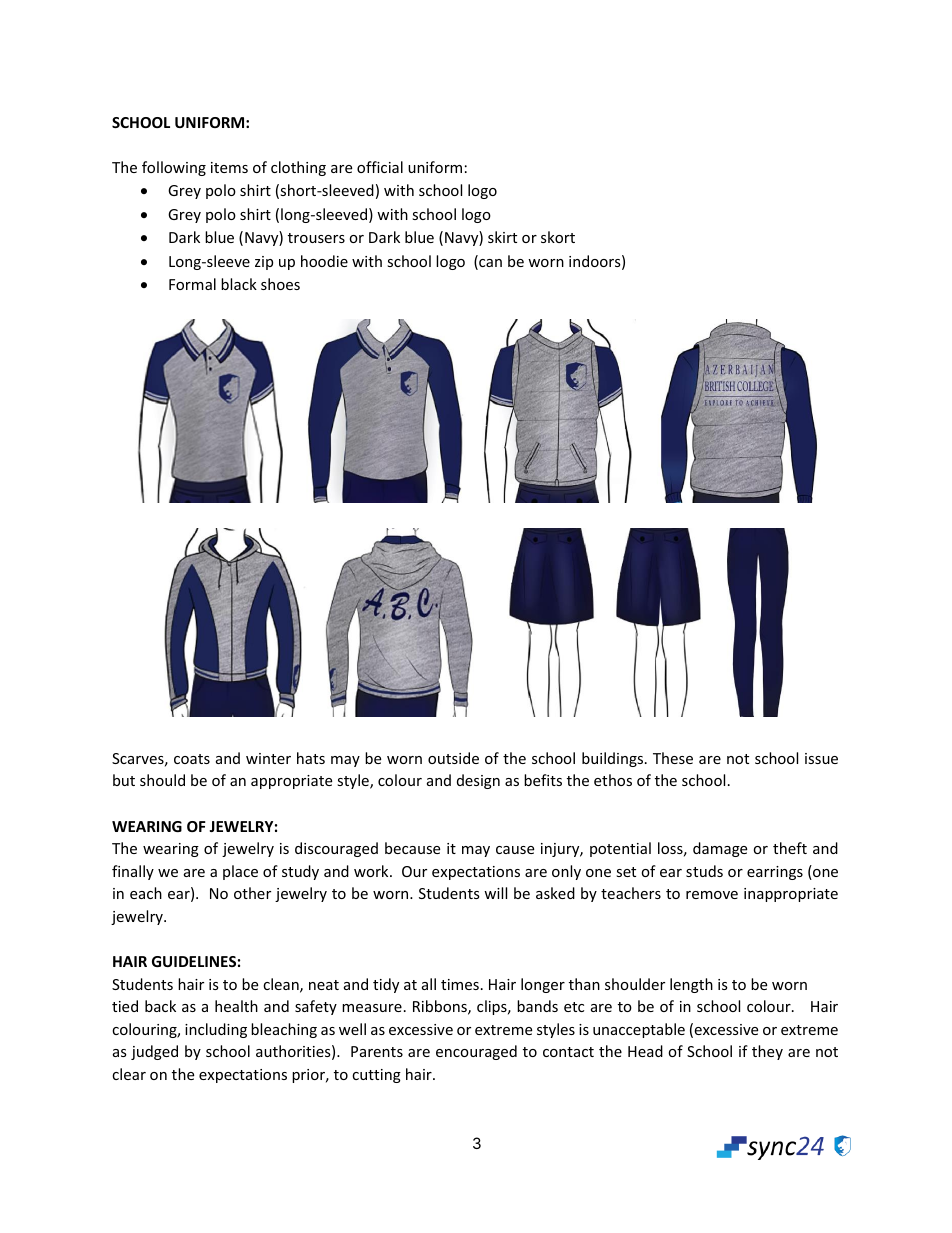 The image size is (952, 1233). Describe the element at coordinates (229, 167) in the screenshot. I see `items` at that location.
